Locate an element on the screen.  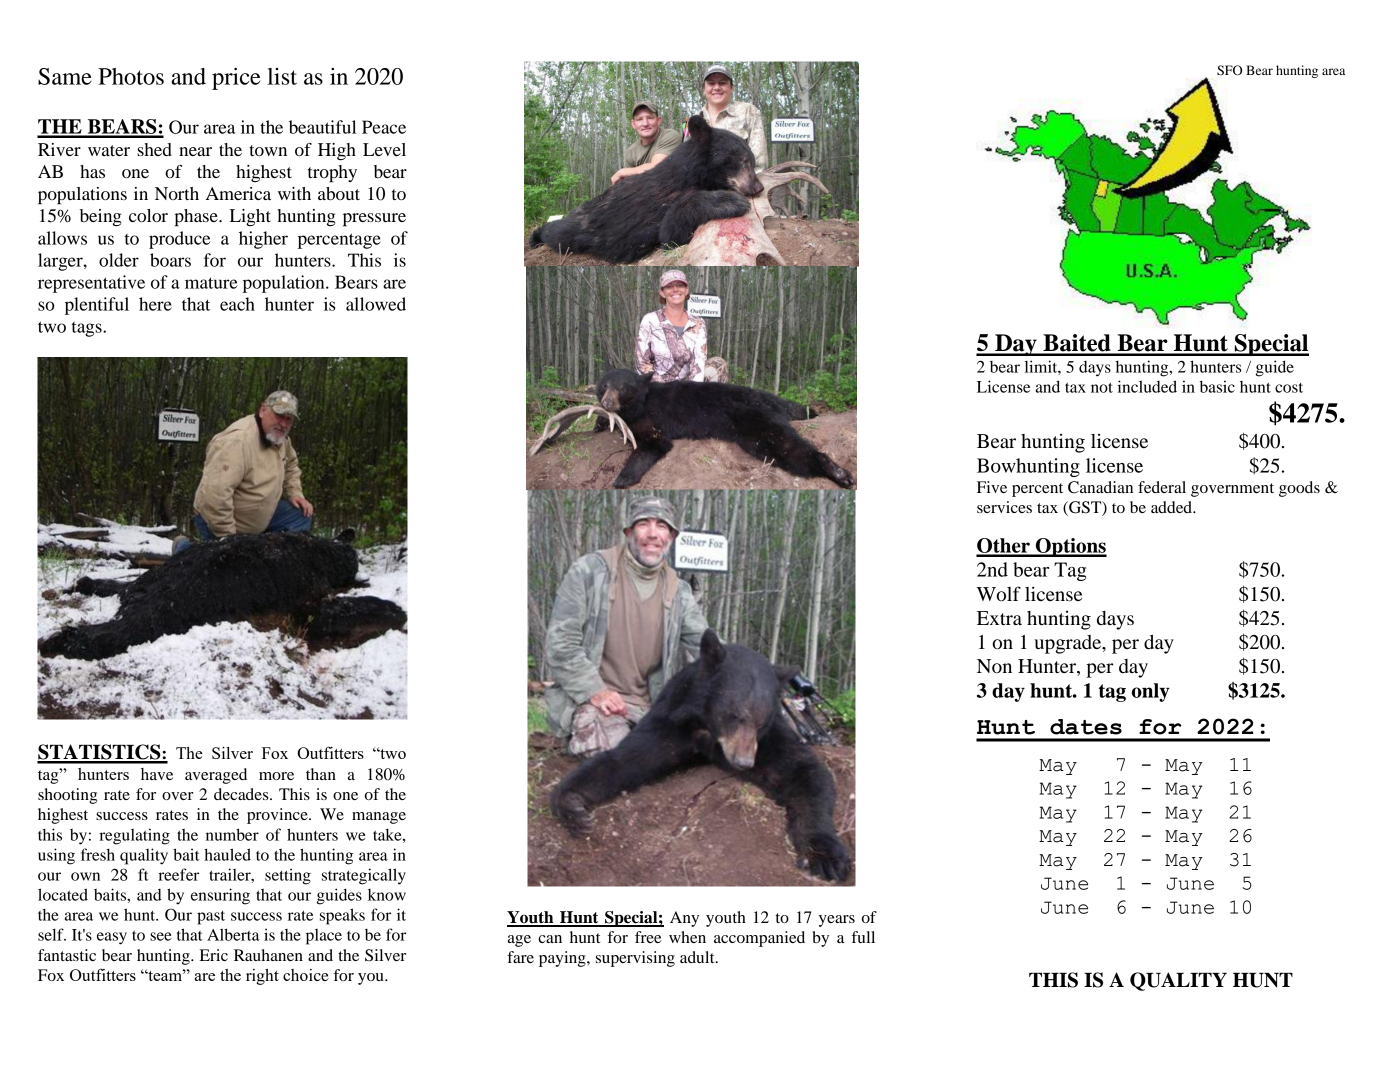
Peace is located at coordinates (384, 127).
